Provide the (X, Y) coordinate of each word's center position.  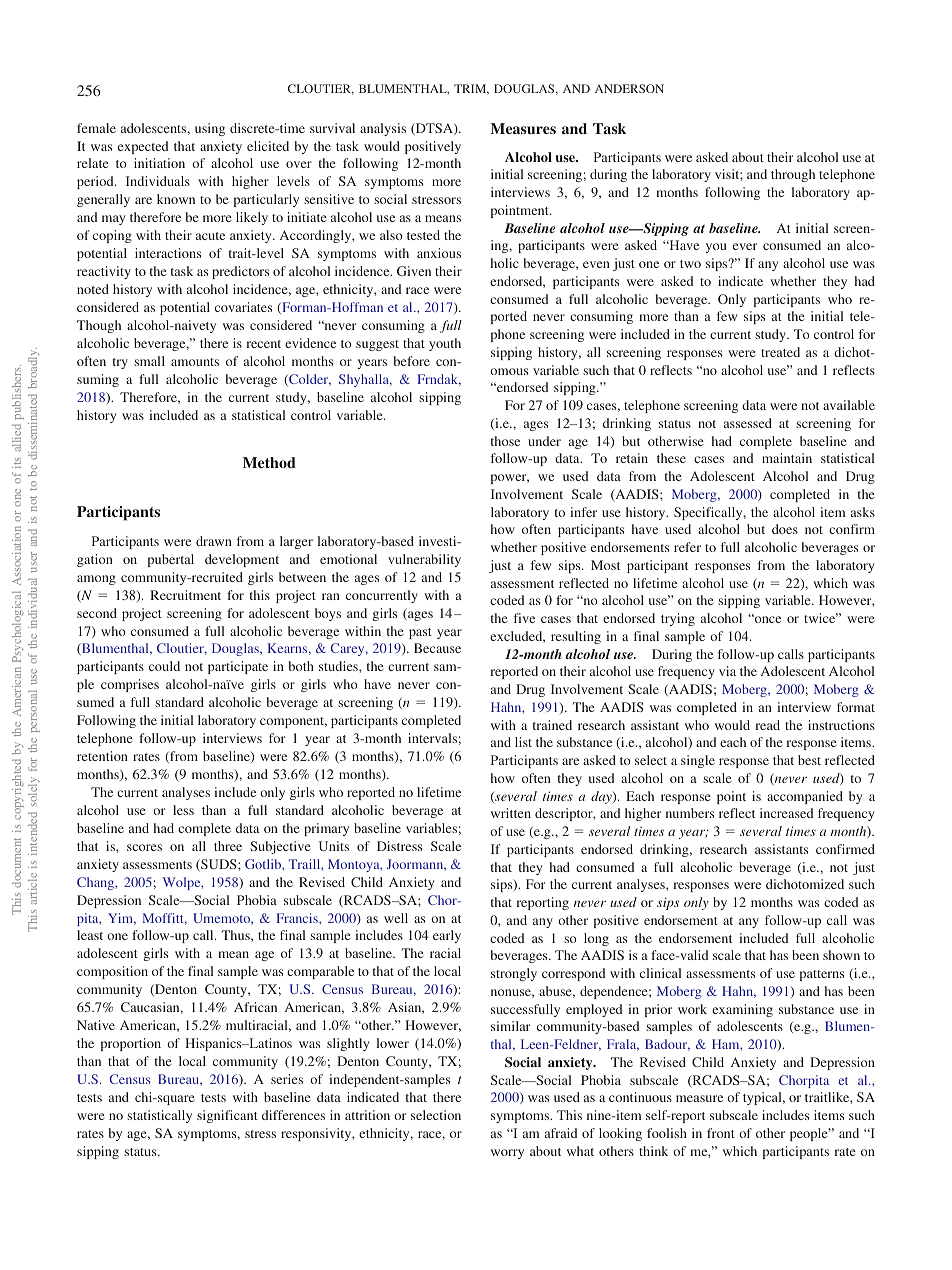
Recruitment (185, 595)
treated (780, 352)
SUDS (219, 865)
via (727, 671)
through (793, 175)
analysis (383, 129)
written (511, 813)
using (210, 129)
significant (227, 1116)
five (524, 618)
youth (445, 344)
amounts (195, 362)
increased (786, 813)
